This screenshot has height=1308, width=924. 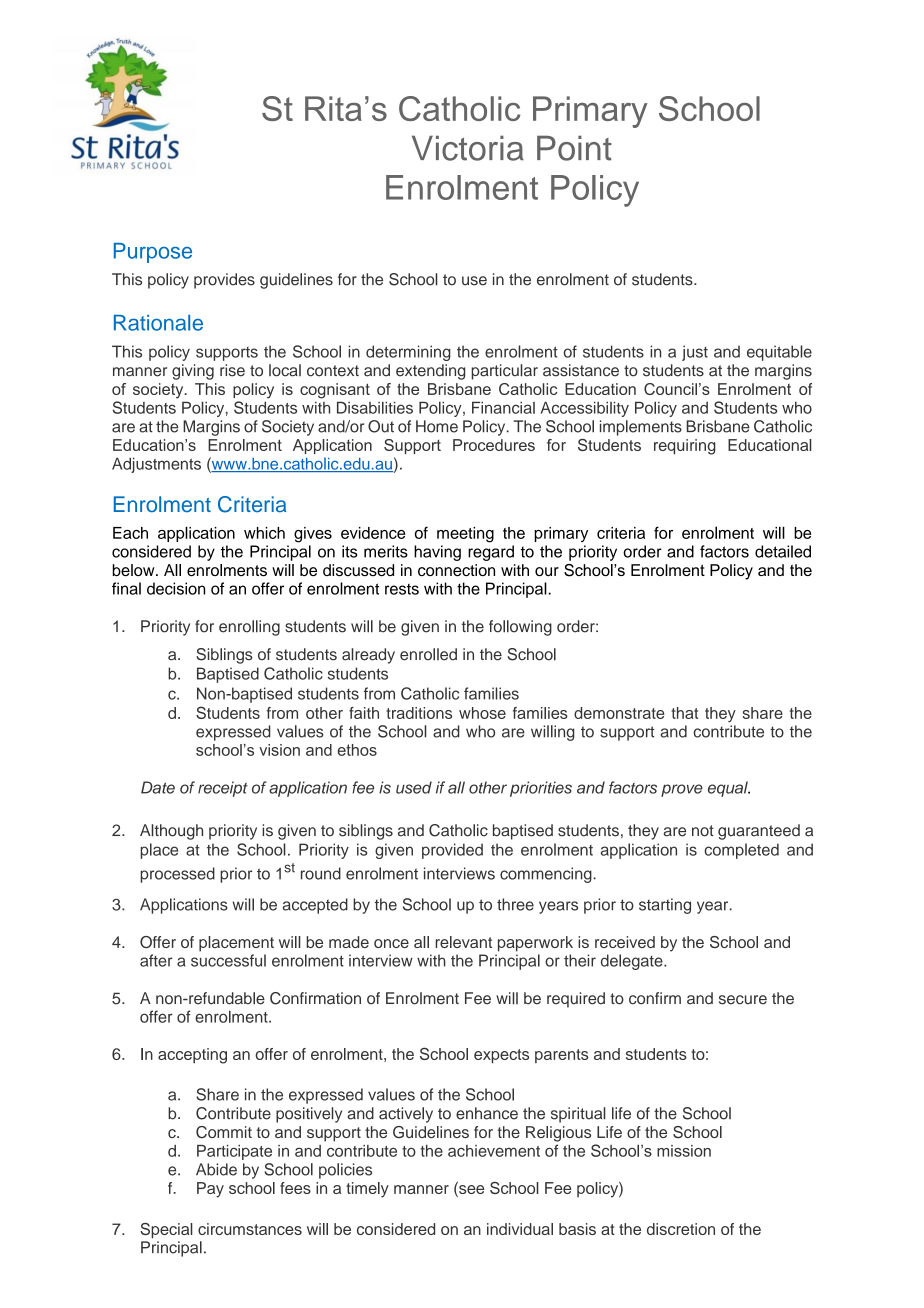 I want to click on Pay, so click(x=210, y=1190).
